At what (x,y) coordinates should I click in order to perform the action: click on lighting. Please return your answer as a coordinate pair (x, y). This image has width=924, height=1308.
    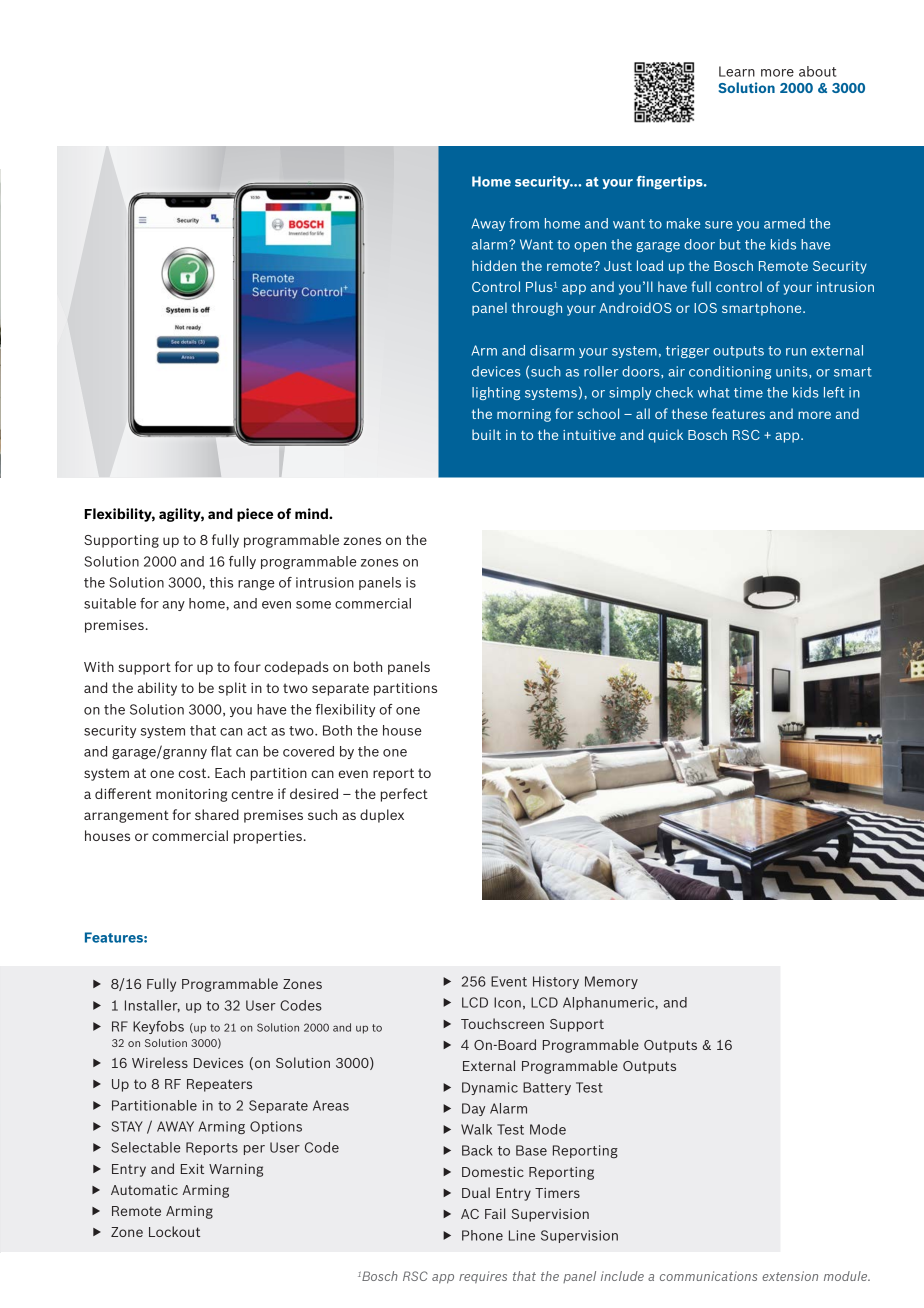
    Looking at the image, I should click on (496, 393).
